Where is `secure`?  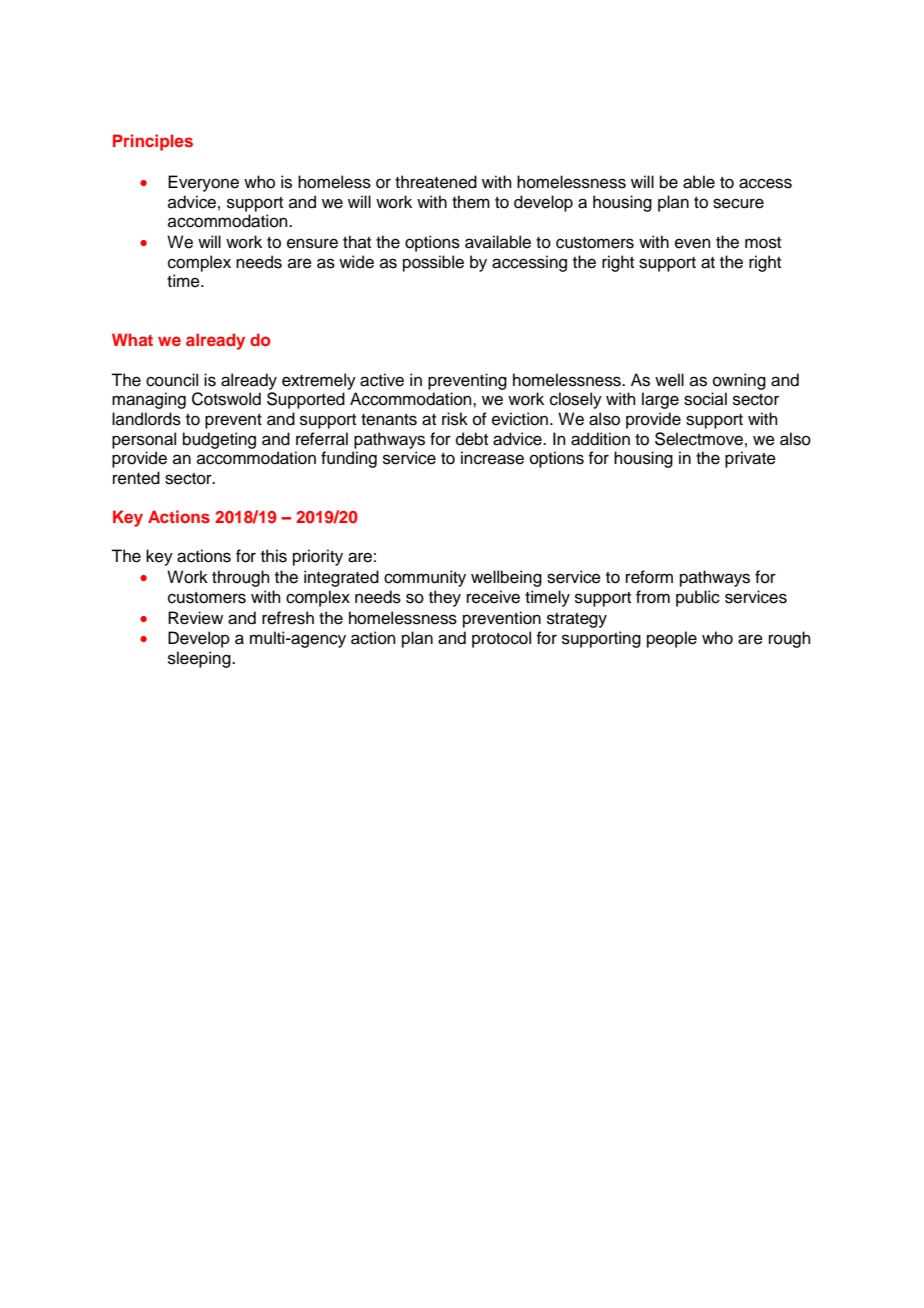 secure is located at coordinates (738, 203).
